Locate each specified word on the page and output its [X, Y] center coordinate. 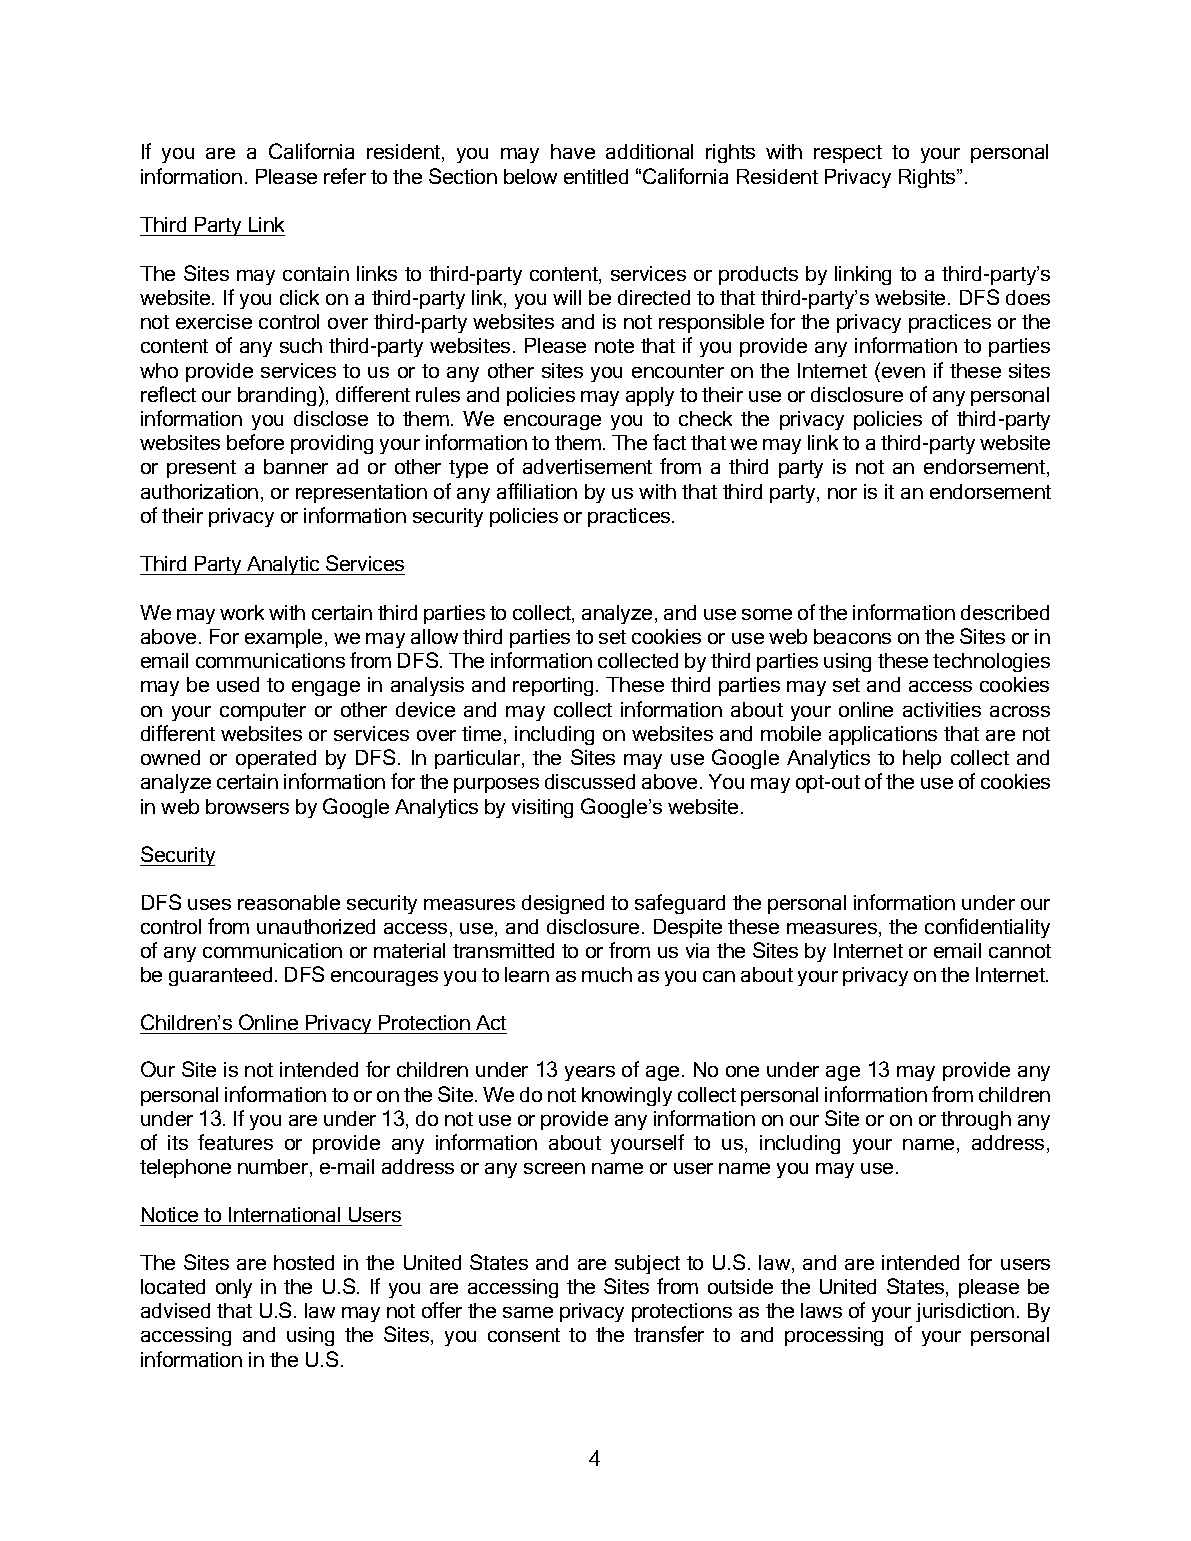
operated [276, 759]
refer [345, 176]
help [922, 759]
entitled [596, 176]
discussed [590, 781]
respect [848, 154]
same [528, 1312]
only [234, 1288]
